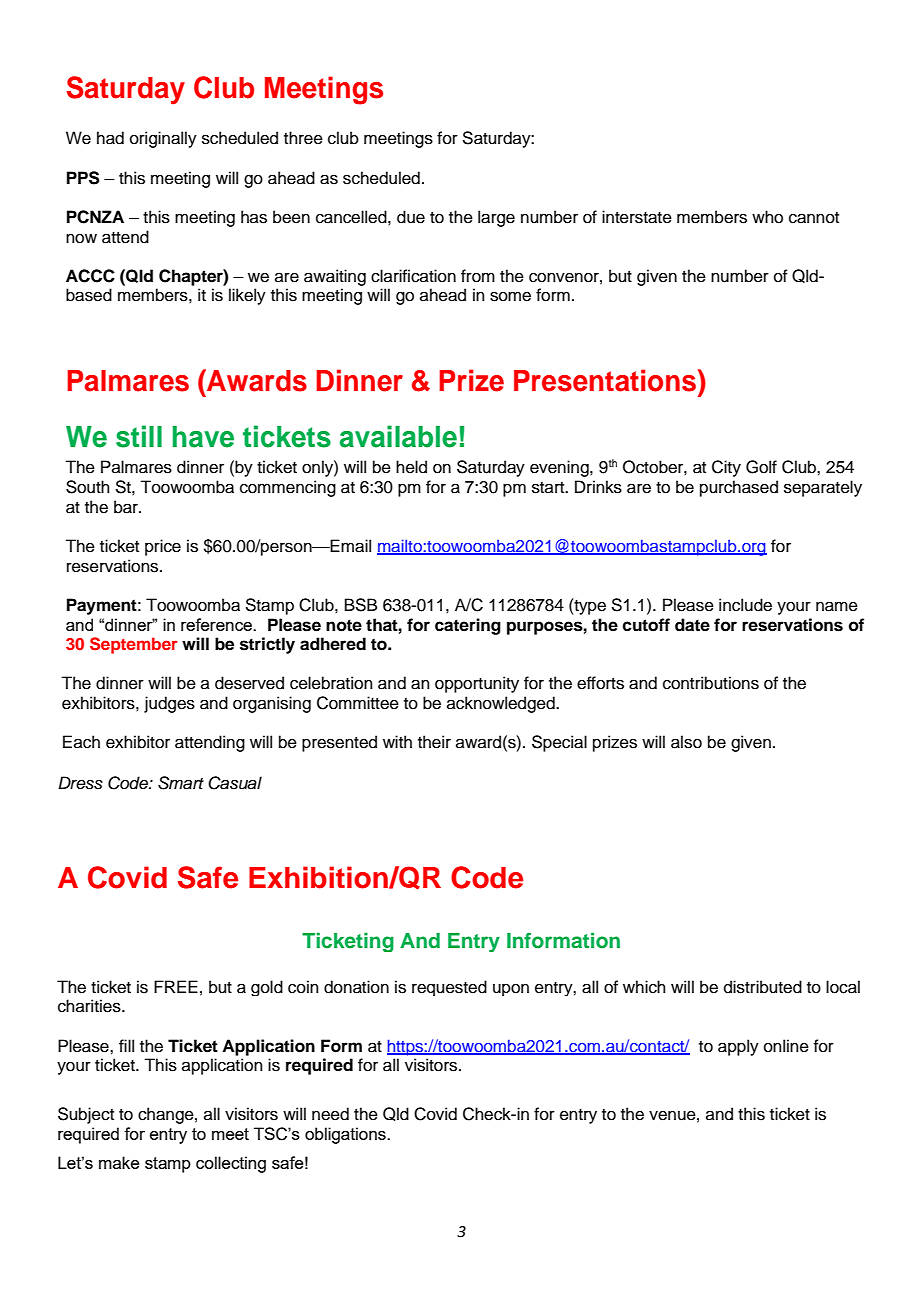  What do you see at coordinates (761, 467) in the screenshot?
I see `Golf` at bounding box center [761, 467].
